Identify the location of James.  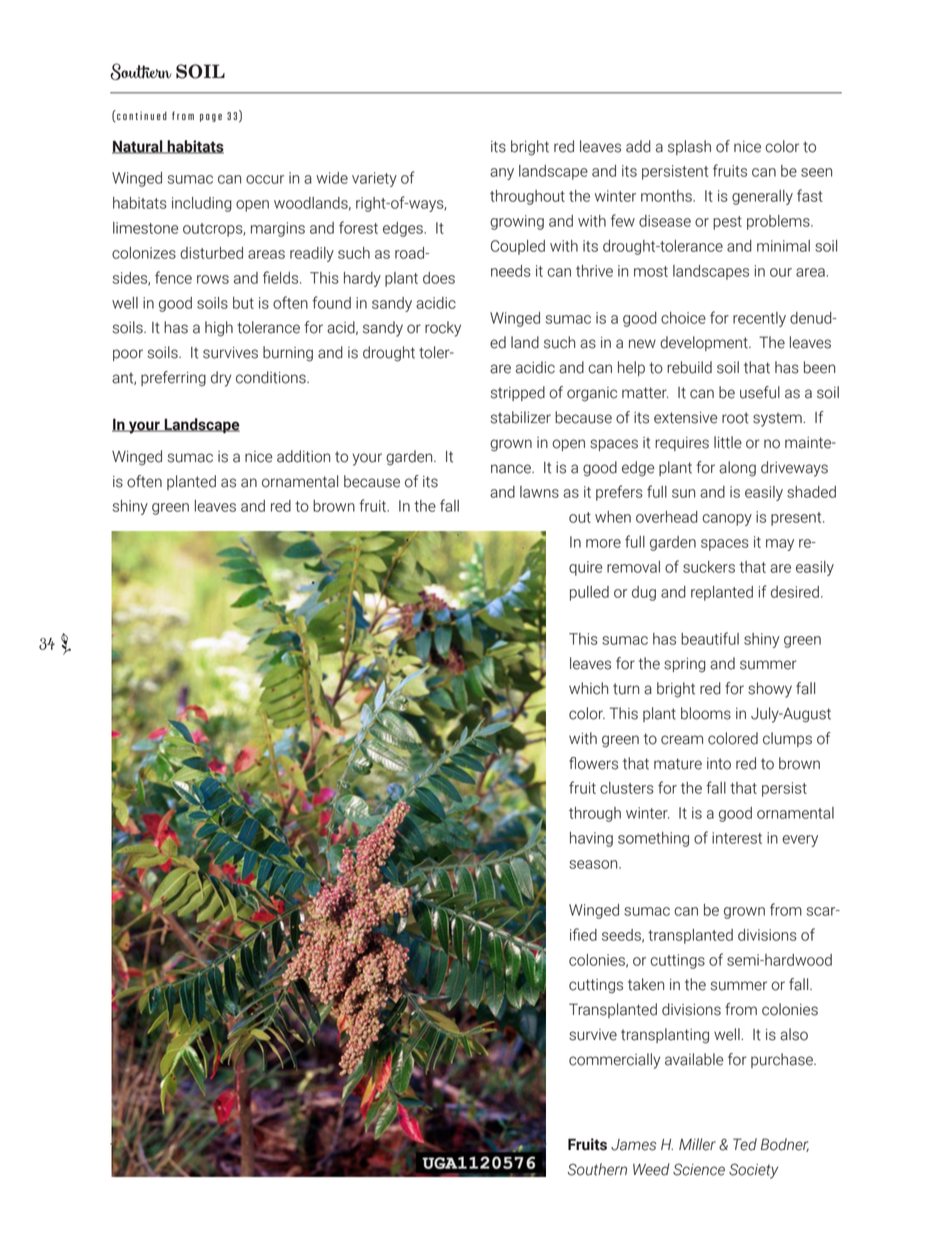
(633, 1145).
